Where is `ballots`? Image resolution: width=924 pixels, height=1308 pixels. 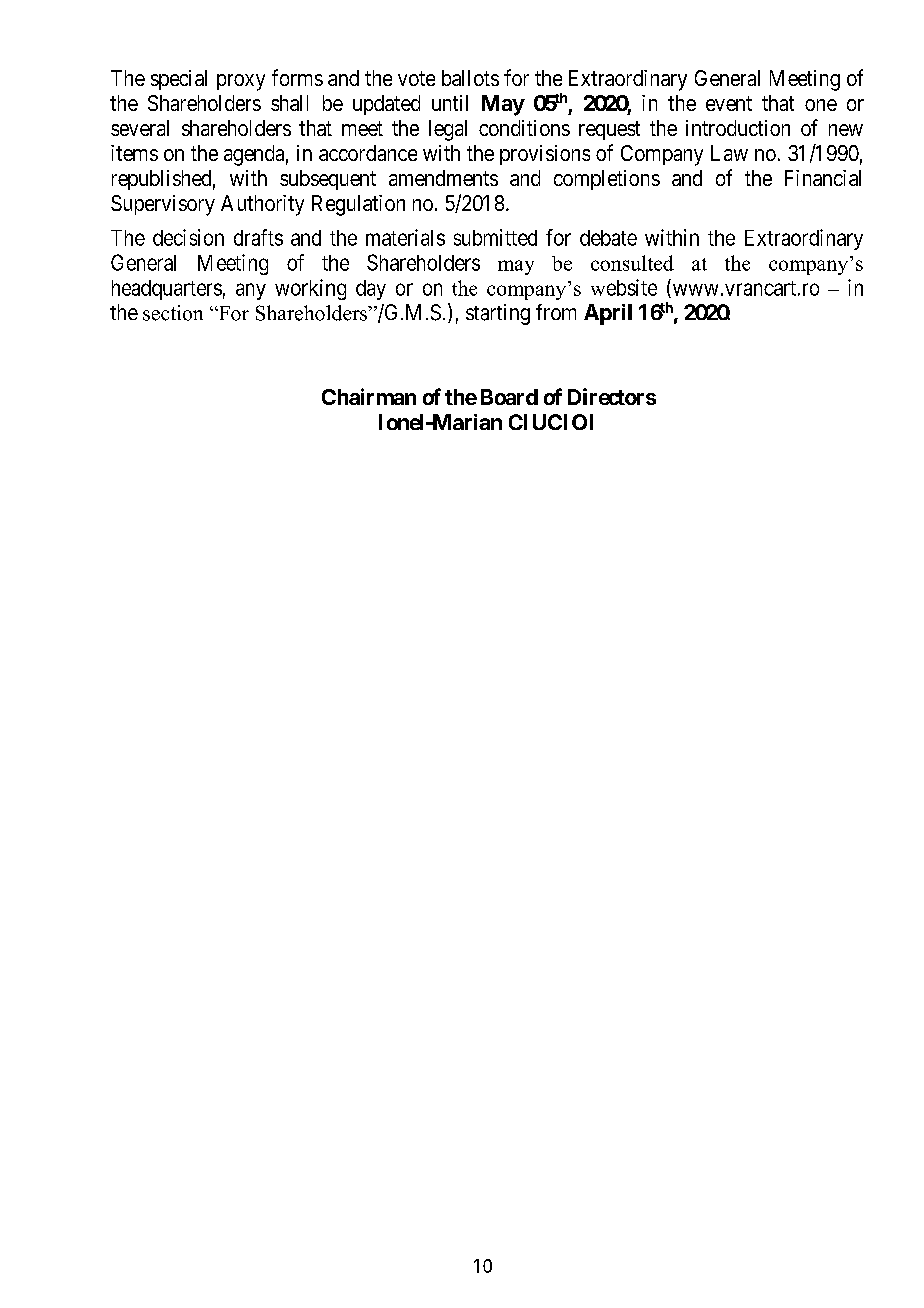
ballots is located at coordinates (470, 78).
